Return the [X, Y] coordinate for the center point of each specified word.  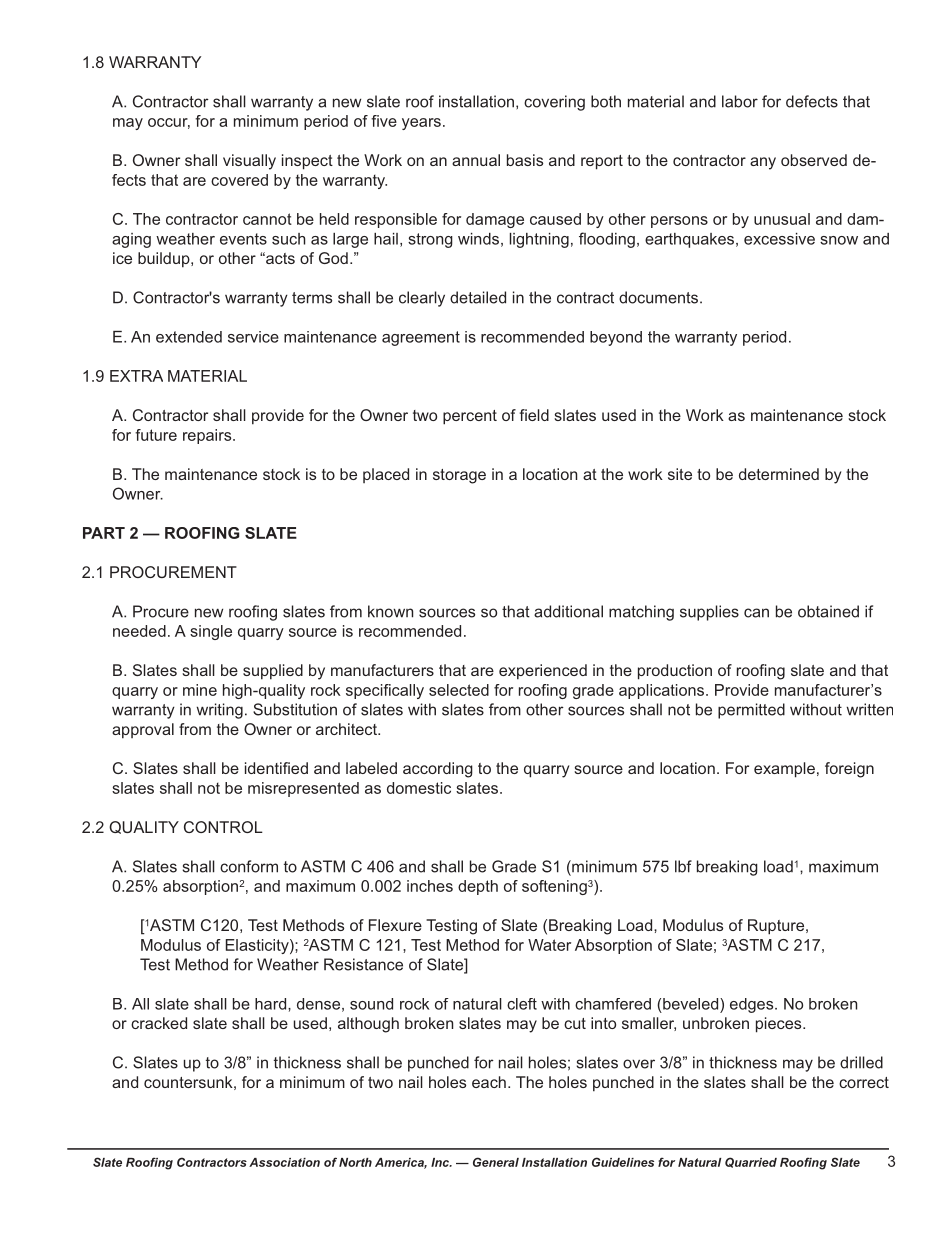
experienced [543, 672]
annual [476, 160]
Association [284, 1162]
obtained [828, 611]
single [211, 632]
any [763, 163]
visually [249, 162]
